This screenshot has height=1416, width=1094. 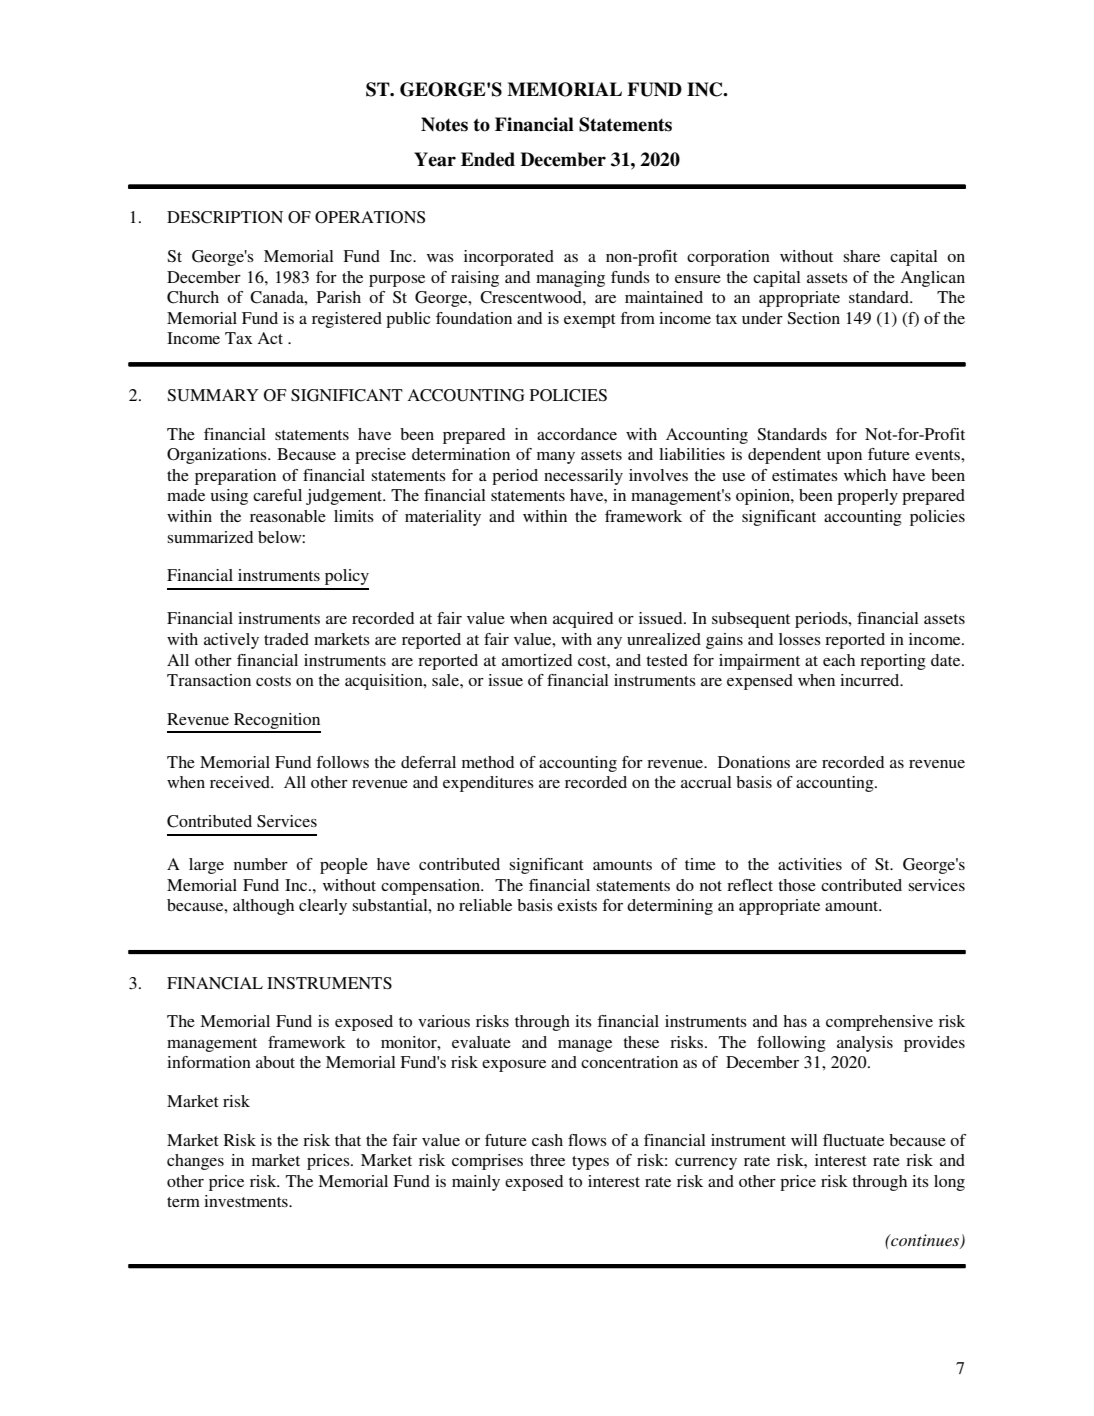 What do you see at coordinates (286, 639) in the screenshot?
I see `traded` at bounding box center [286, 639].
